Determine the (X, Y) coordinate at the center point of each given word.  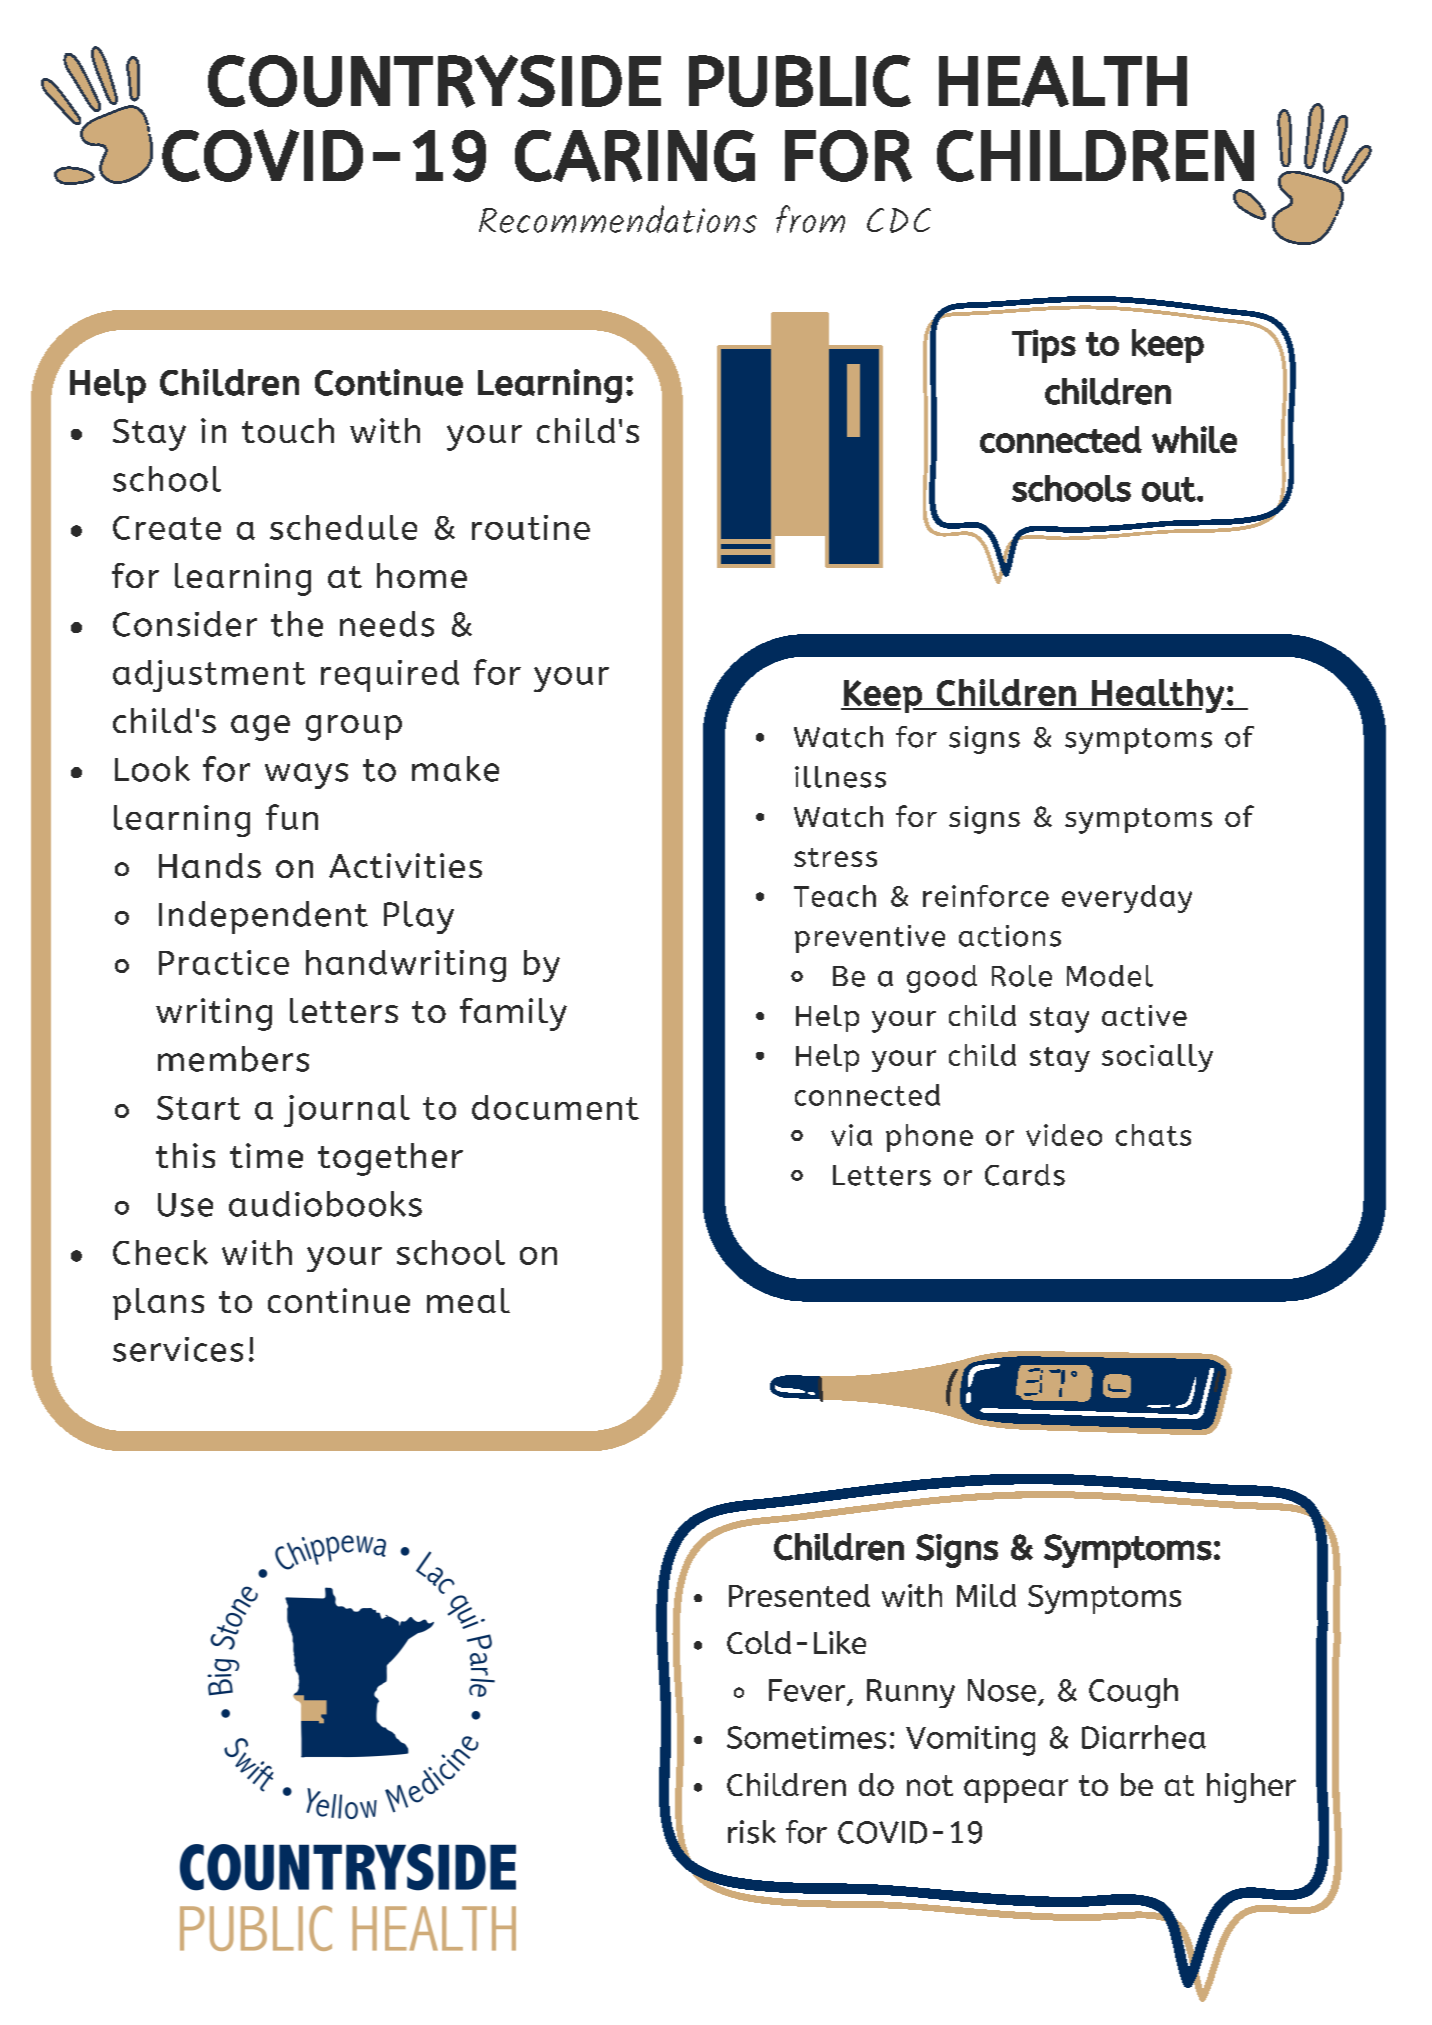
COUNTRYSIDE (434, 81)
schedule (343, 527)
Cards (1025, 1175)
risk (752, 1832)
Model (1110, 976)
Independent (263, 917)
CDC (899, 220)
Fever (807, 1690)
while (1194, 439)
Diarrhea (1144, 1737)
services (178, 1349)
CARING (635, 156)
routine (531, 527)
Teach (835, 896)
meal (468, 1300)
